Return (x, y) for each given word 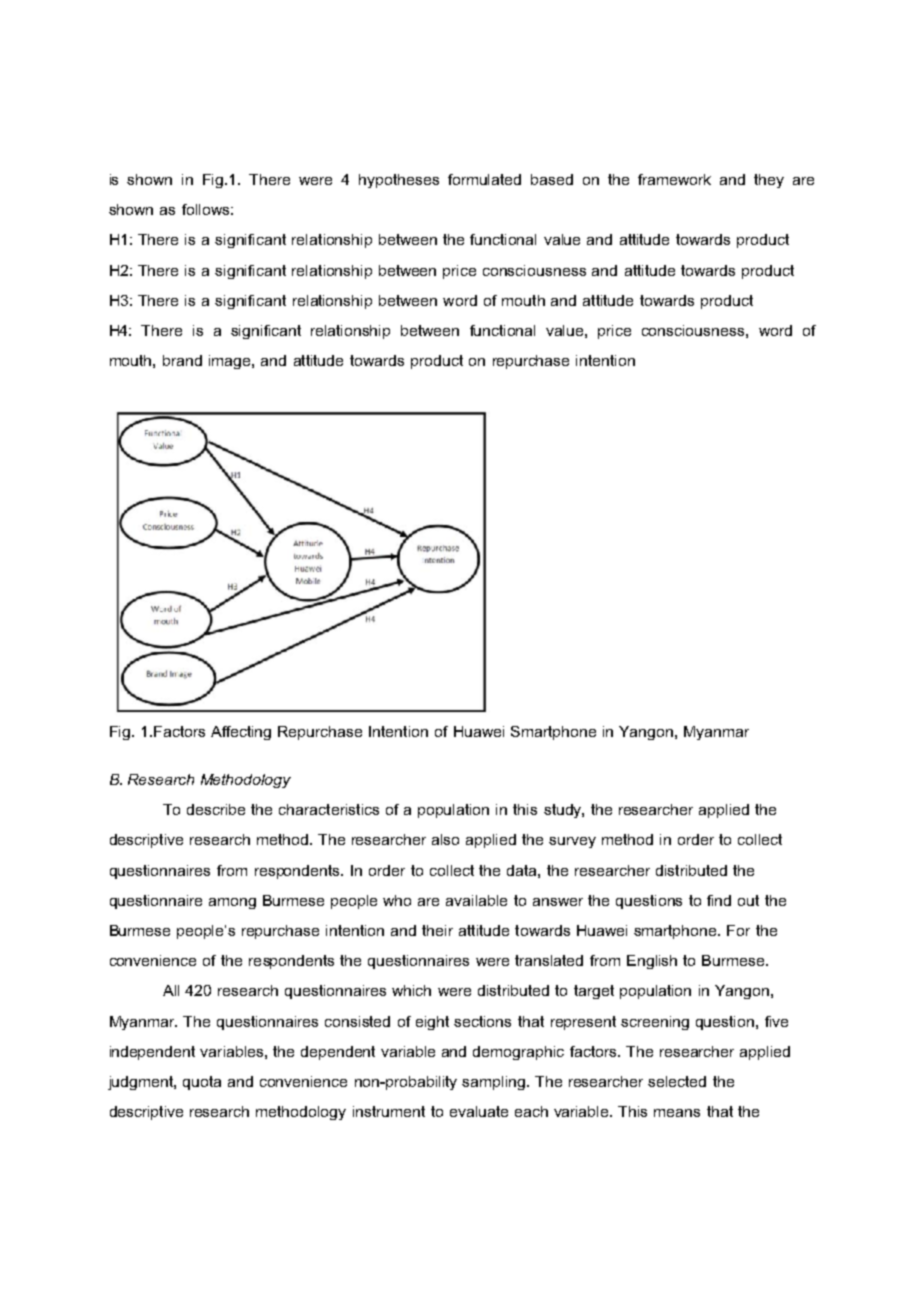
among (232, 903)
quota (202, 1083)
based (552, 179)
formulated (484, 179)
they (769, 181)
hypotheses (399, 181)
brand (182, 360)
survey (572, 842)
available (476, 900)
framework (674, 179)
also (445, 839)
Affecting (241, 733)
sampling (493, 1083)
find (719, 900)
